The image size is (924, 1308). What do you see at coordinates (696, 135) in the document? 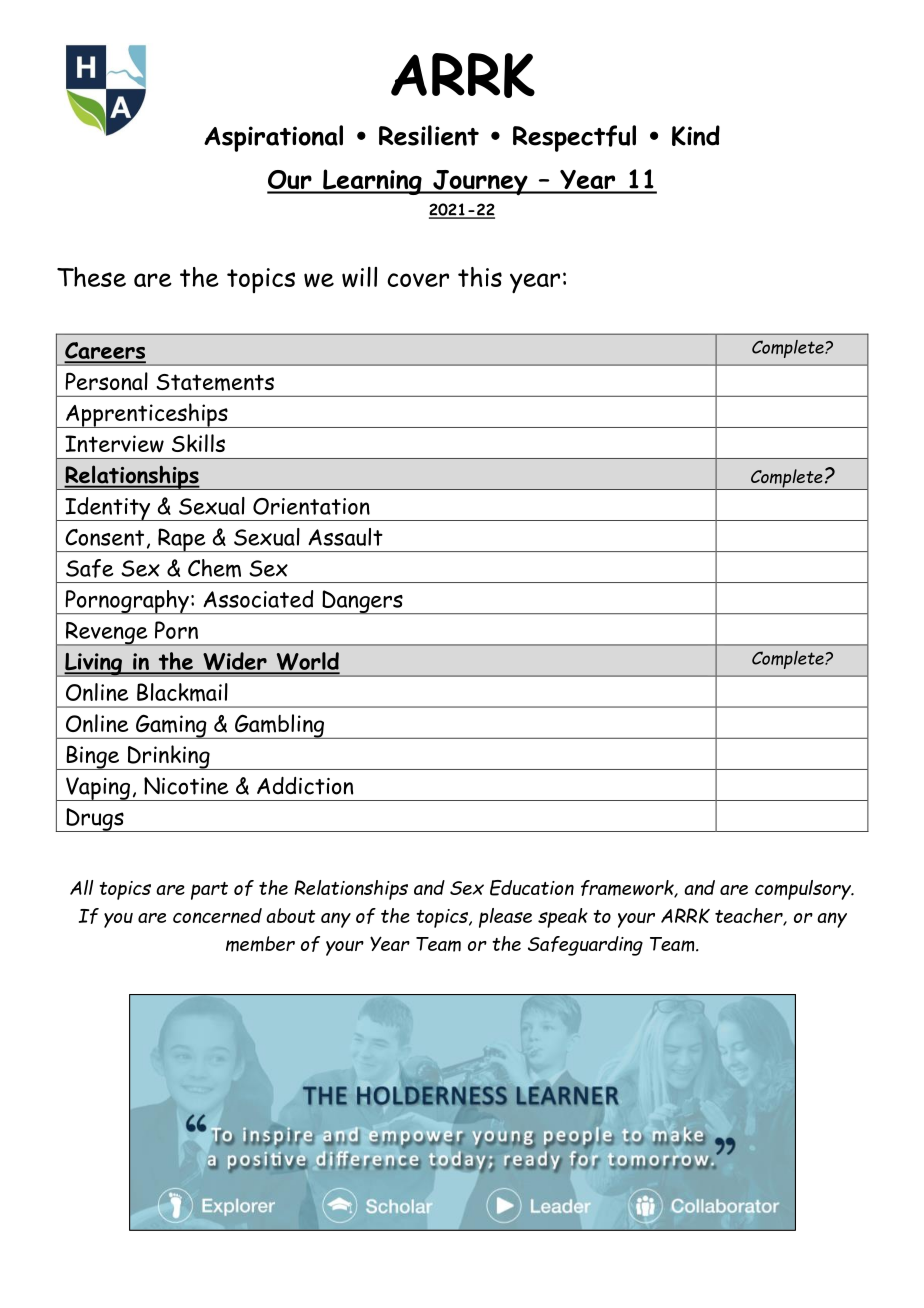
I see `Kind` at bounding box center [696, 135].
